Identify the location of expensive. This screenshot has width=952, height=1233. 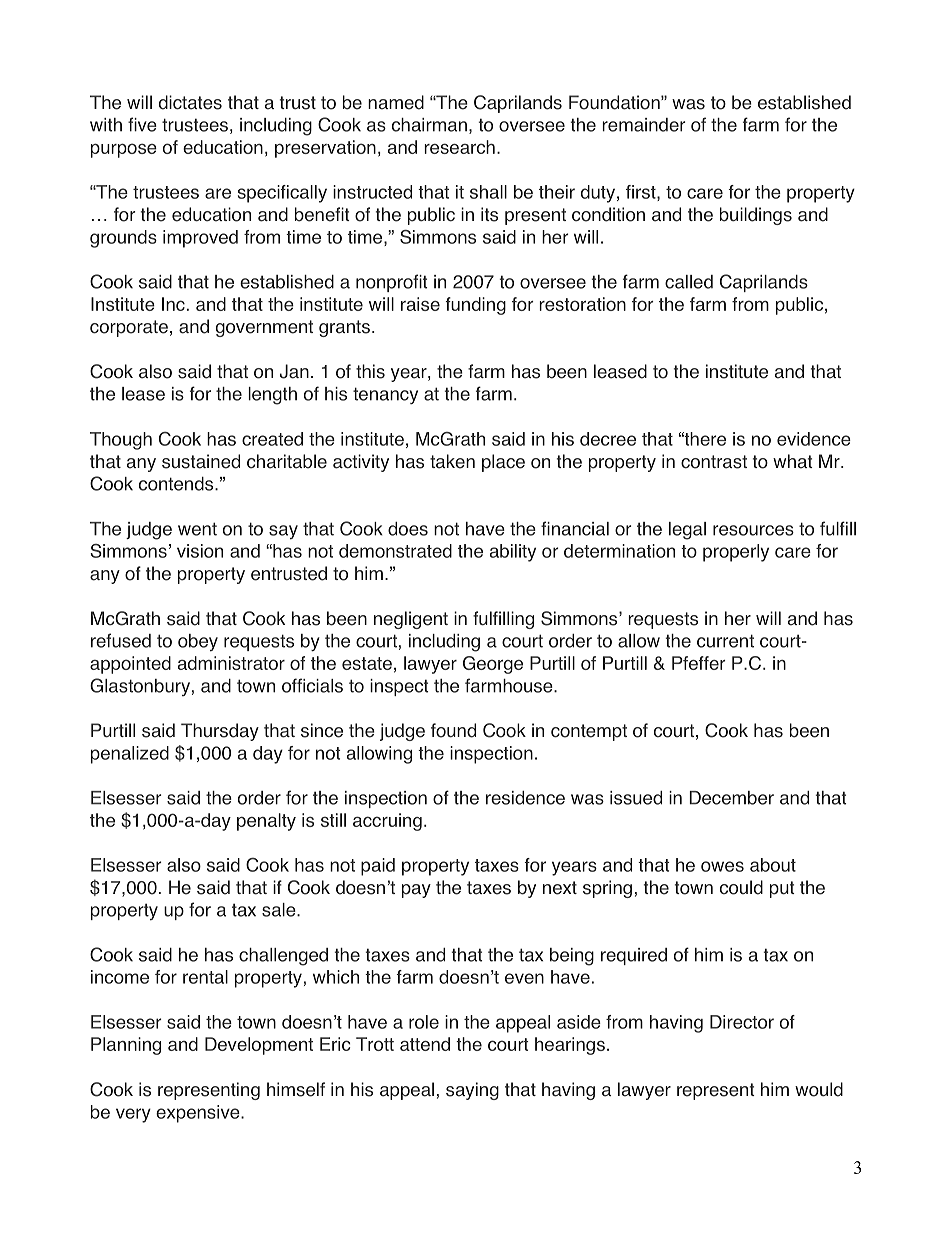
(199, 1114).
